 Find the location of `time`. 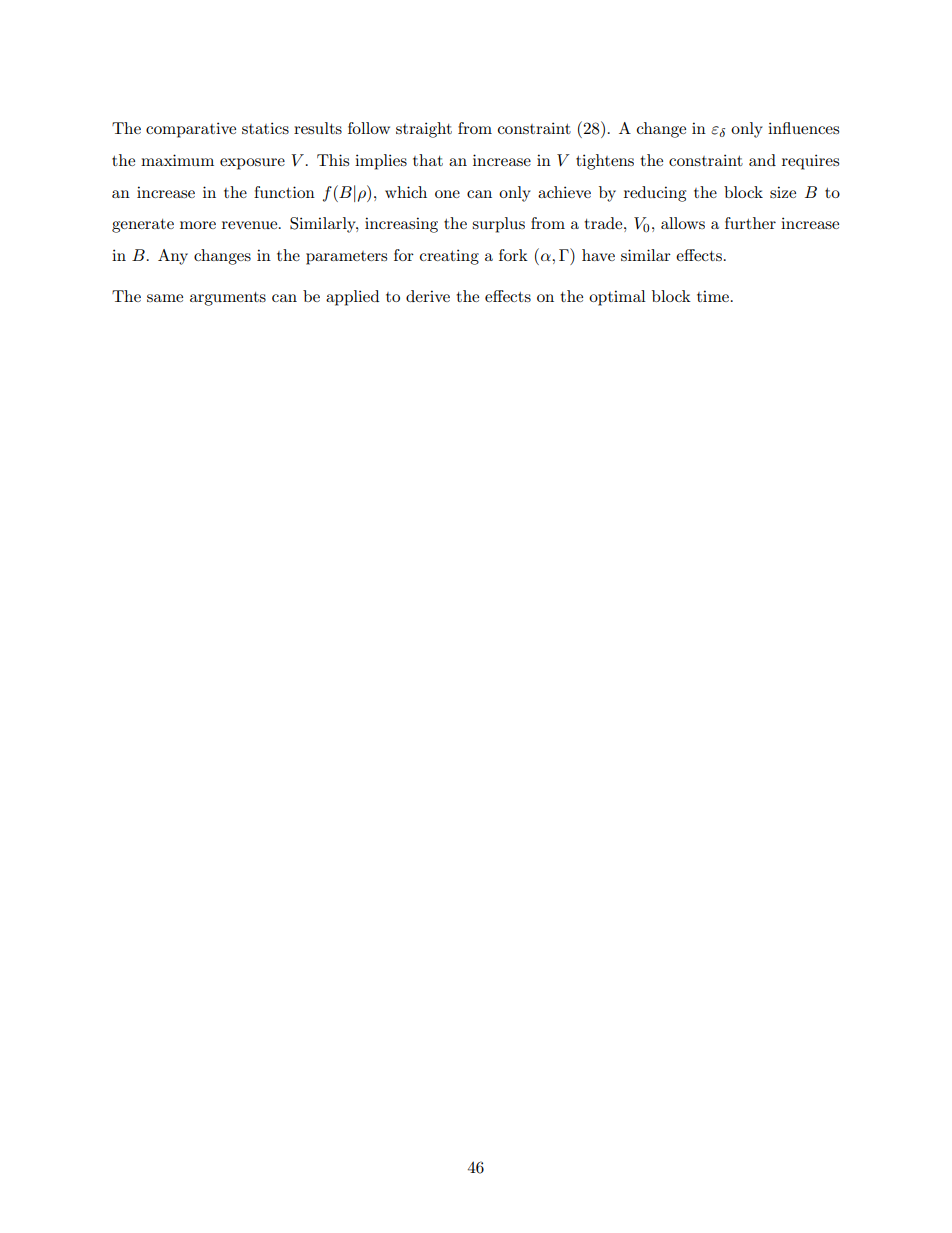

time is located at coordinates (713, 296).
